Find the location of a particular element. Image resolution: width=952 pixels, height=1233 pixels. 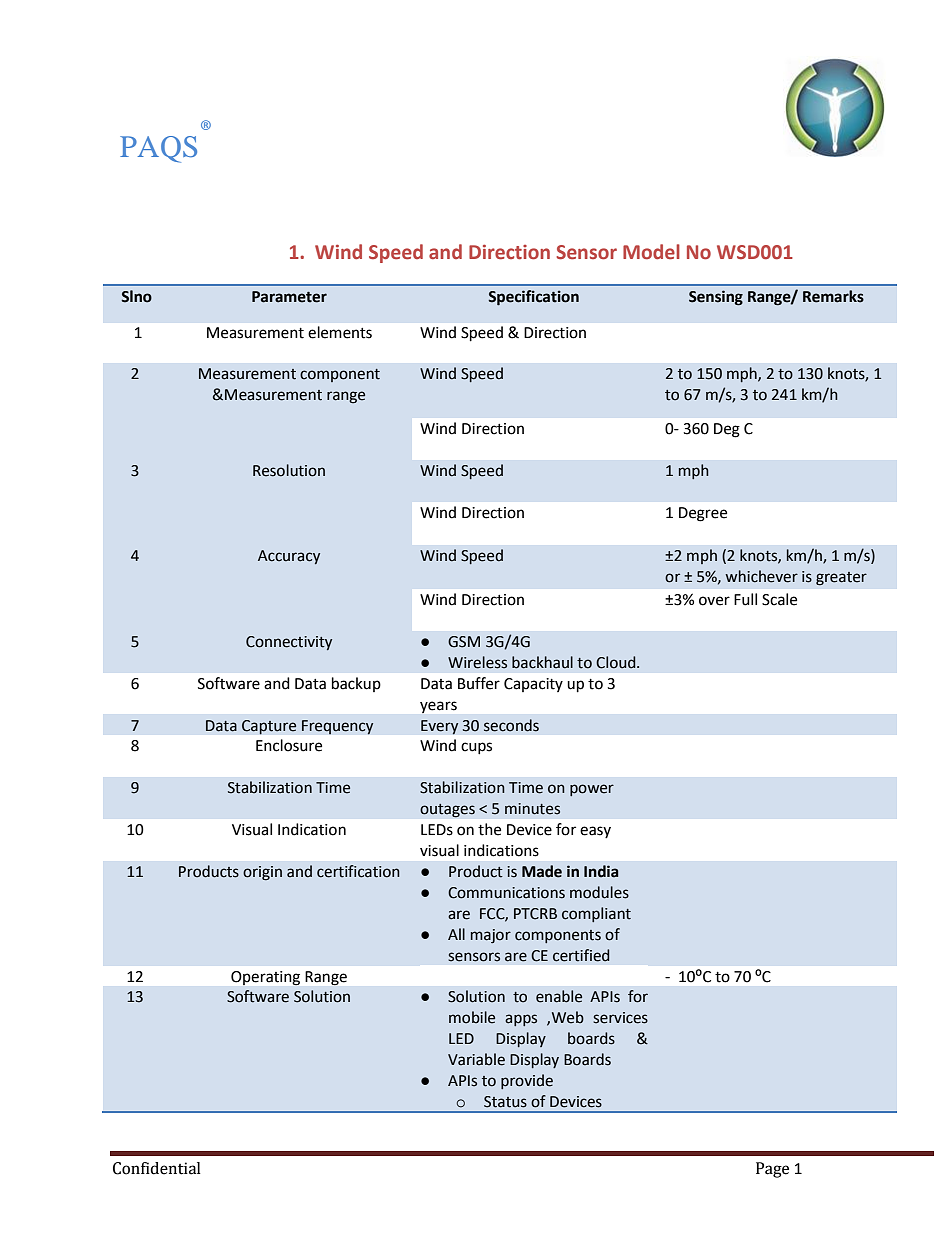

Confidential is located at coordinates (157, 1168).
